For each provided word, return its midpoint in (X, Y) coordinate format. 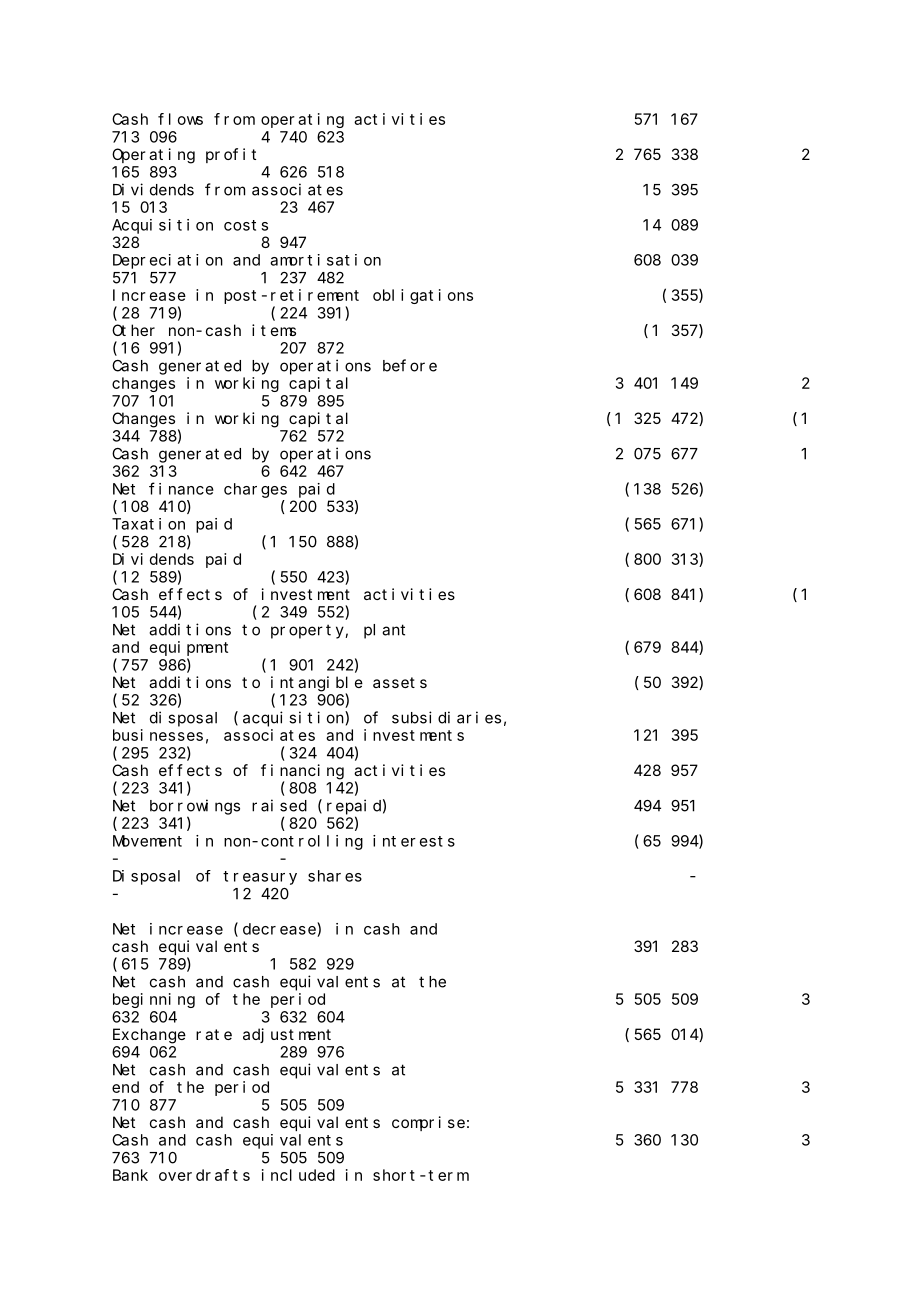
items (274, 330)
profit (231, 155)
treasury (260, 878)
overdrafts (204, 1175)
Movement (147, 841)
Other (133, 330)
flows (180, 119)
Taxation (148, 524)
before (410, 365)
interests (414, 841)
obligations (423, 296)
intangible (317, 684)
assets (400, 682)
